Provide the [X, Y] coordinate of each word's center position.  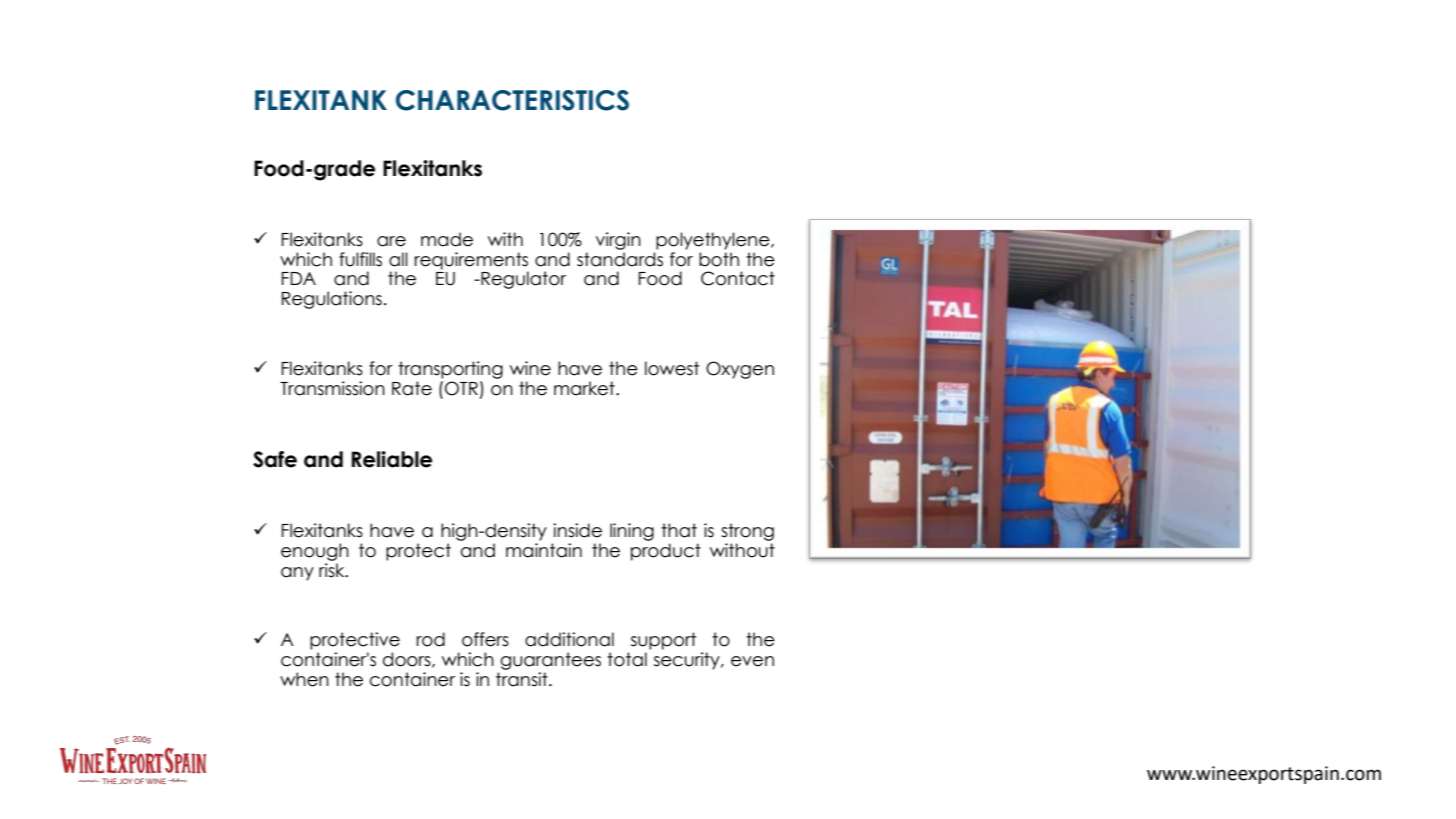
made [447, 239]
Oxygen [740, 370]
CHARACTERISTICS [512, 100]
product [666, 552]
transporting [450, 370]
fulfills [360, 259]
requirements [471, 262]
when [304, 679]
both [719, 259]
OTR [461, 388]
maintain [544, 550]
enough [315, 552]
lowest [672, 368]
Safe [275, 459]
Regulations [332, 300]
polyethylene [714, 241]
